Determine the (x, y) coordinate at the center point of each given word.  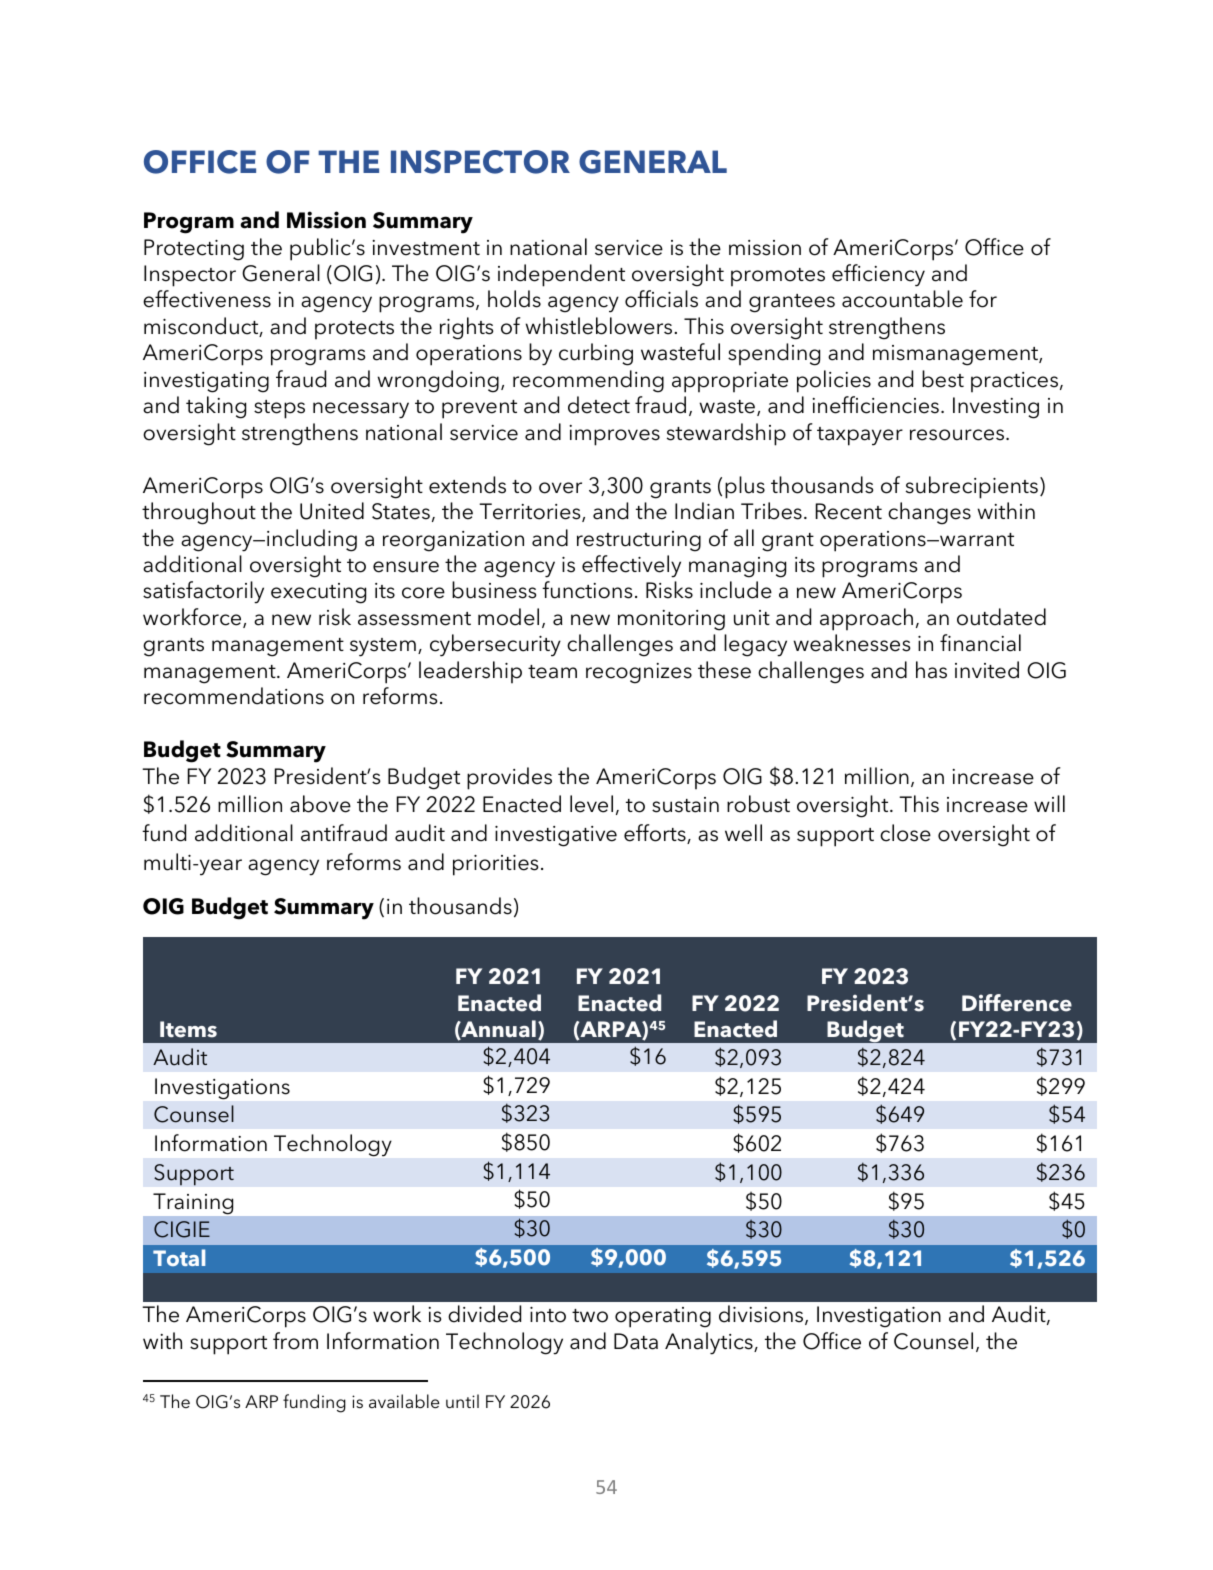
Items (188, 1029)
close (905, 833)
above (320, 804)
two (590, 1316)
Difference (1017, 1003)
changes (929, 513)
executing (318, 593)
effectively (631, 566)
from (295, 1341)
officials (661, 299)
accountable (902, 299)
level (591, 804)
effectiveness (207, 299)
